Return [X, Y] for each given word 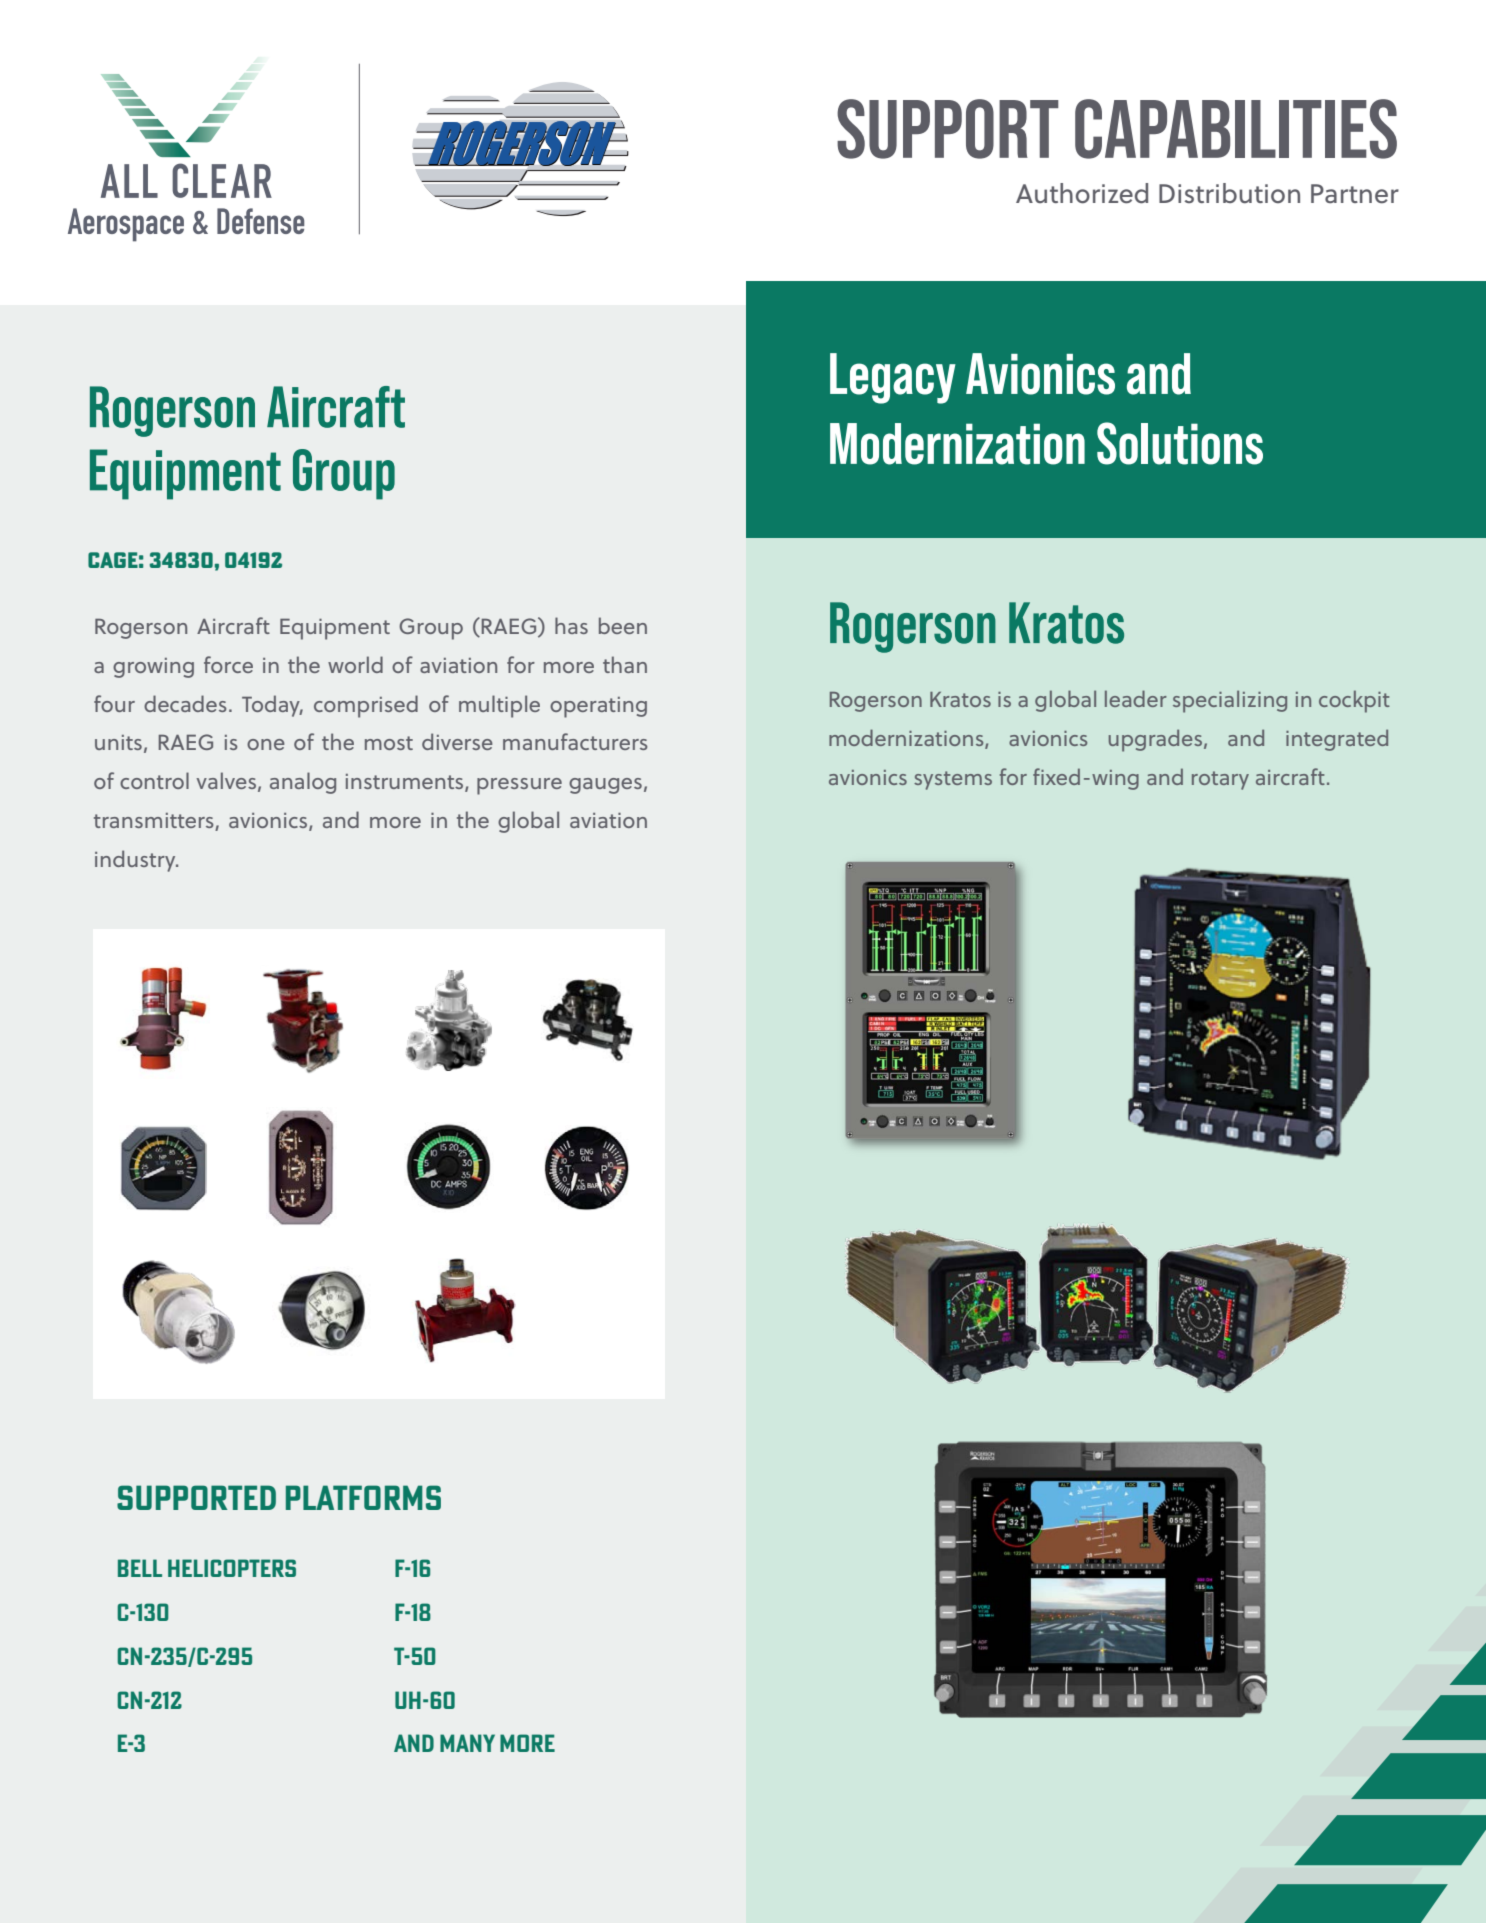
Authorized [1082, 193]
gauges [605, 786]
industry [136, 861]
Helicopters [232, 1568]
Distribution [1229, 193]
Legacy [893, 378]
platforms [363, 1497]
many [467, 1743]
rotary [1220, 780]
